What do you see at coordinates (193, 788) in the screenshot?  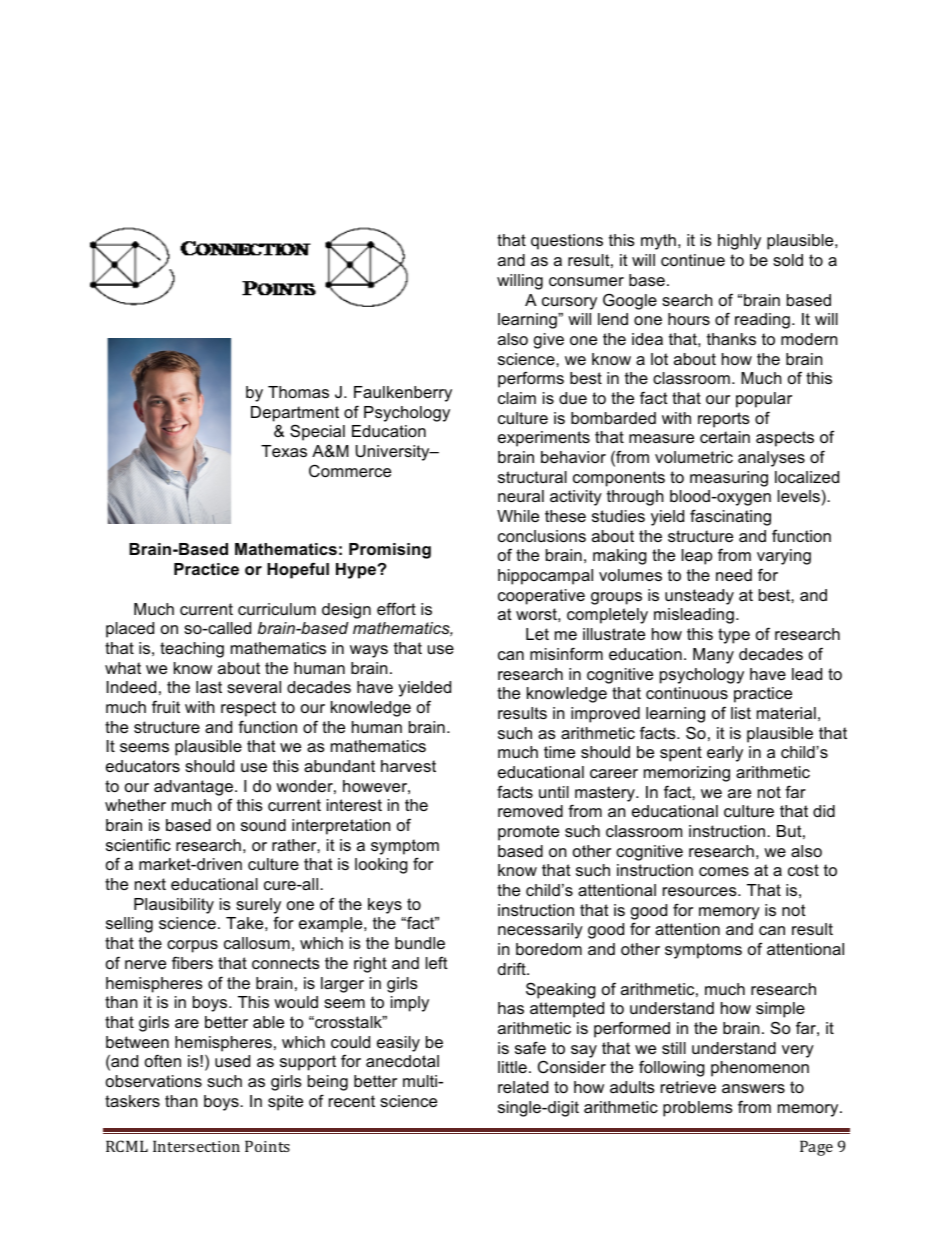 I see `advantage` at bounding box center [193, 788].
